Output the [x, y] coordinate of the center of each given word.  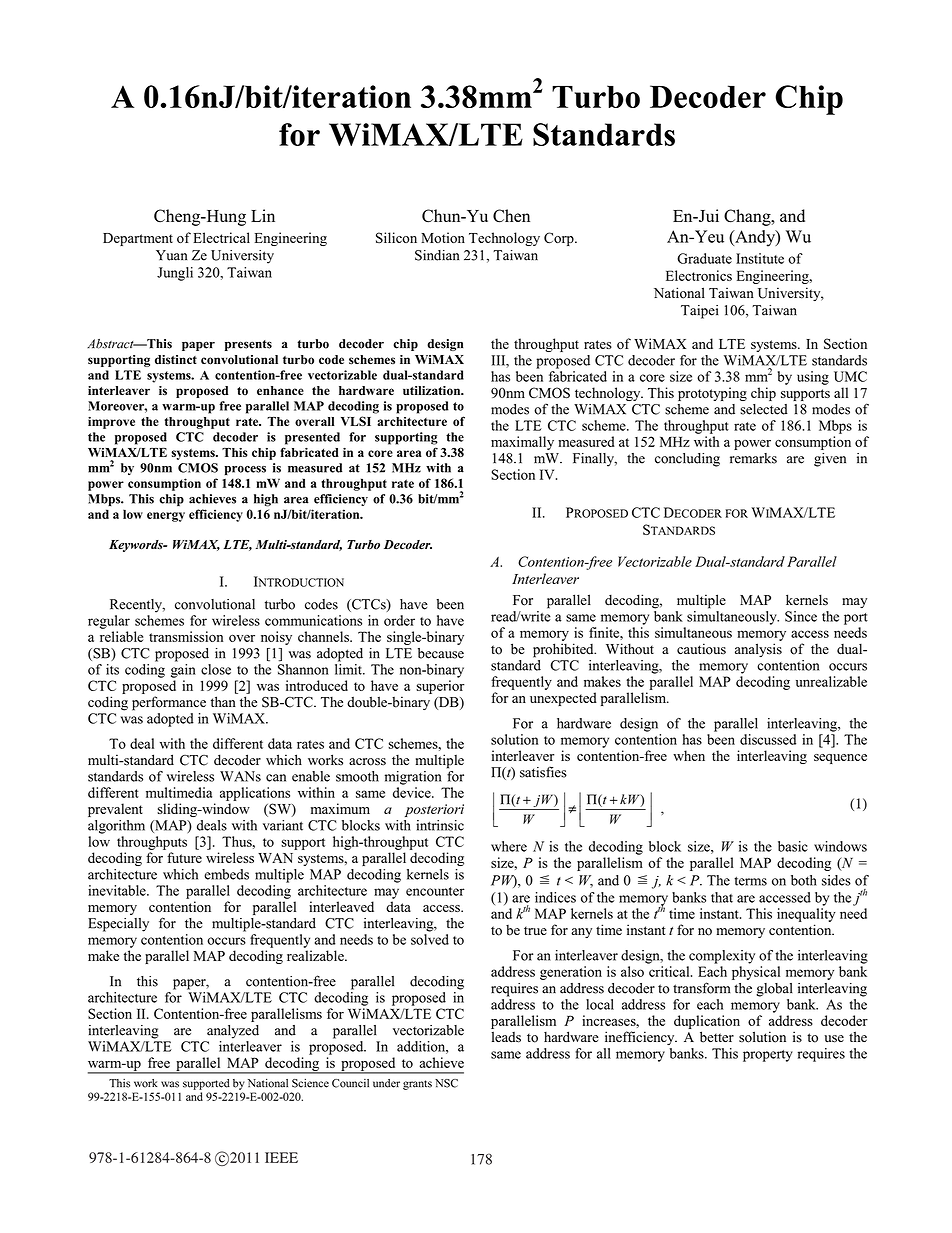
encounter [435, 891]
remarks [753, 458]
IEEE [281, 1157]
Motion [443, 237]
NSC [446, 1083]
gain [183, 671]
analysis [758, 650]
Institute [760, 258]
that [722, 897]
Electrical [221, 237]
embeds [226, 874]
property [768, 1056]
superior [440, 687]
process [245, 470]
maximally [522, 443]
